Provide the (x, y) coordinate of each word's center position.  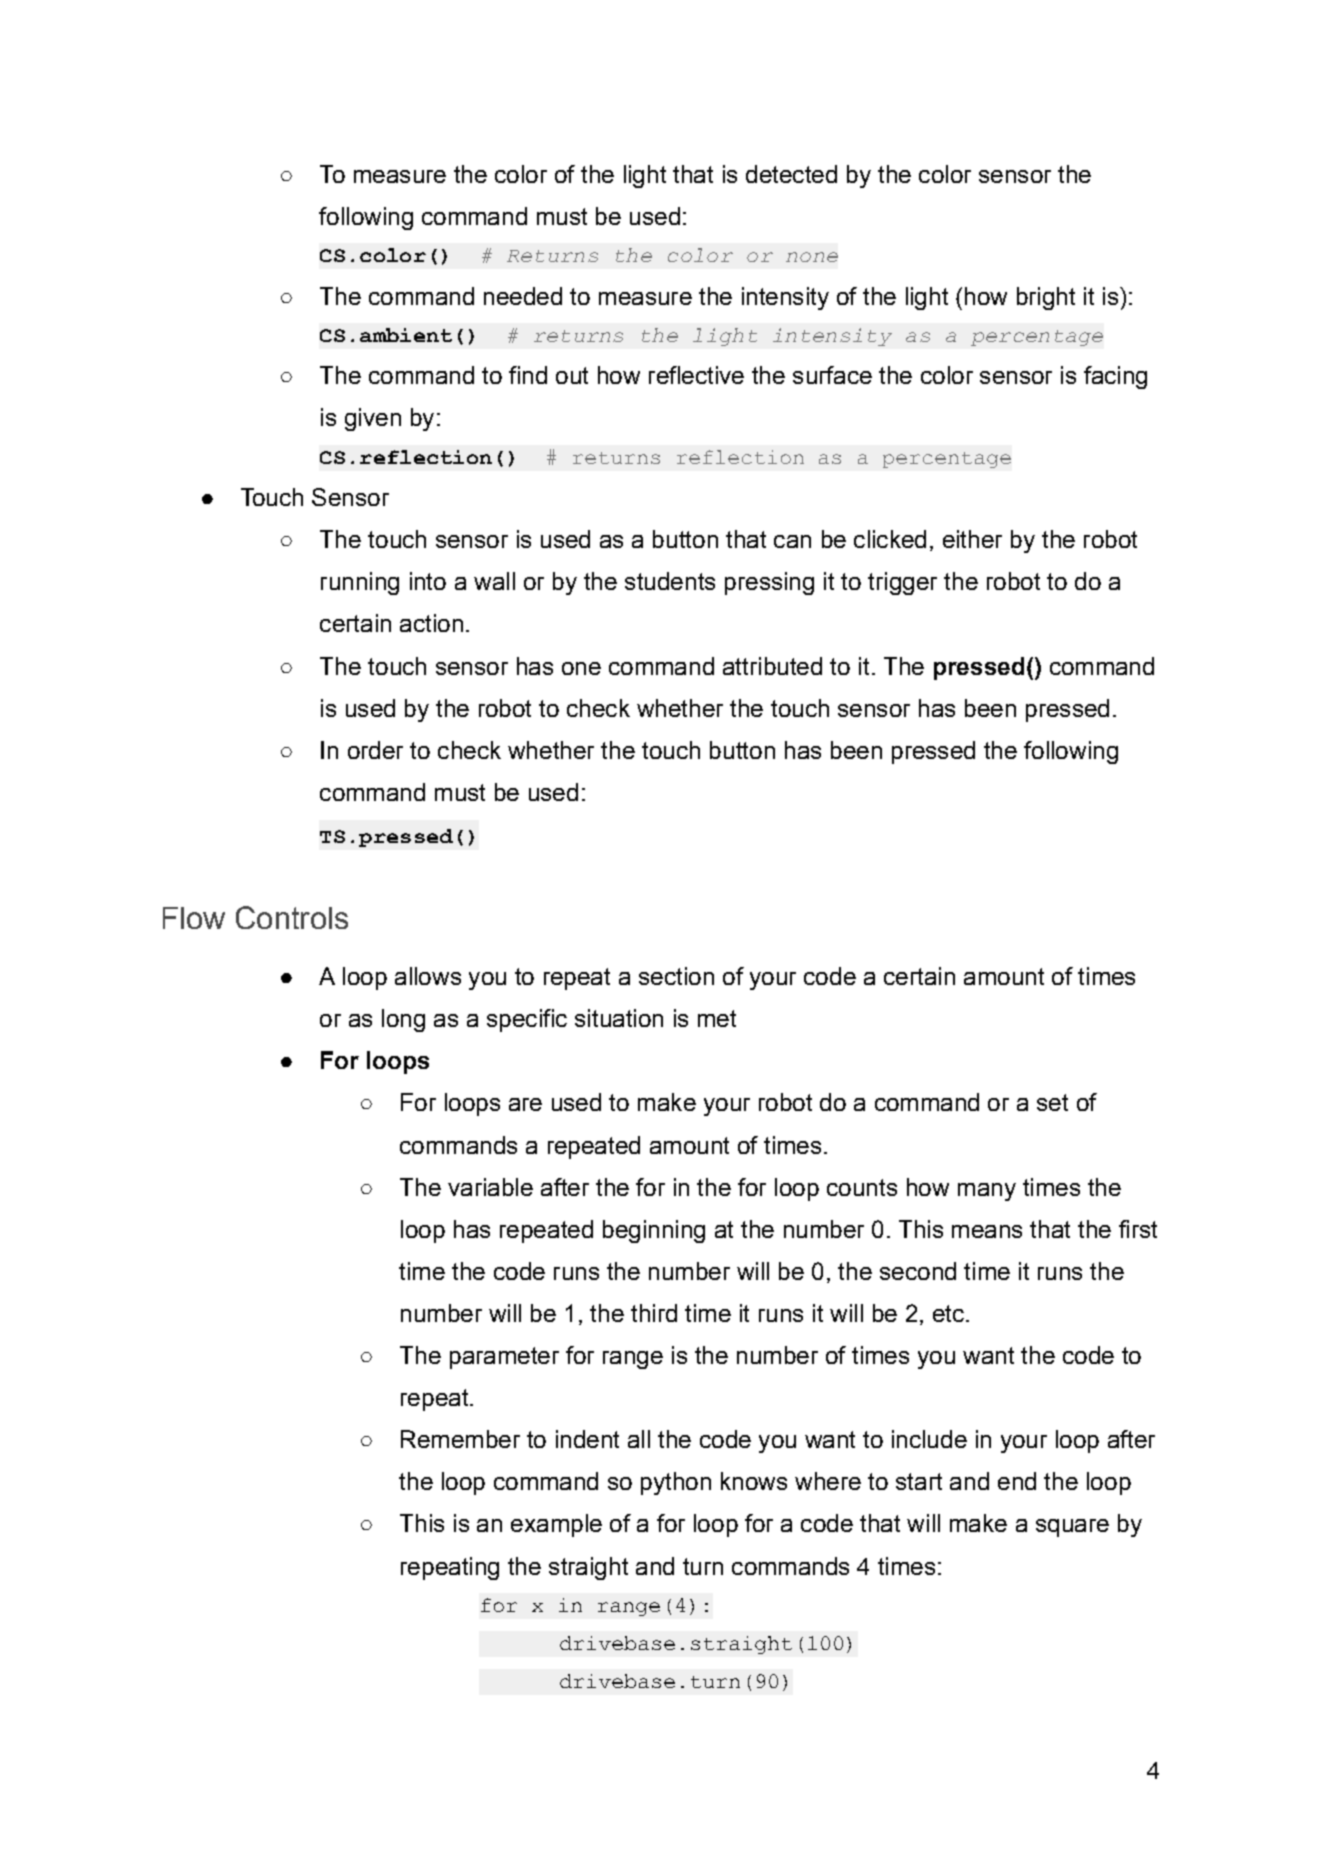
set (1052, 1102)
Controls (292, 917)
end (1017, 1481)
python (676, 1483)
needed (523, 296)
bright (1046, 298)
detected (791, 174)
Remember (460, 1439)
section (676, 976)
